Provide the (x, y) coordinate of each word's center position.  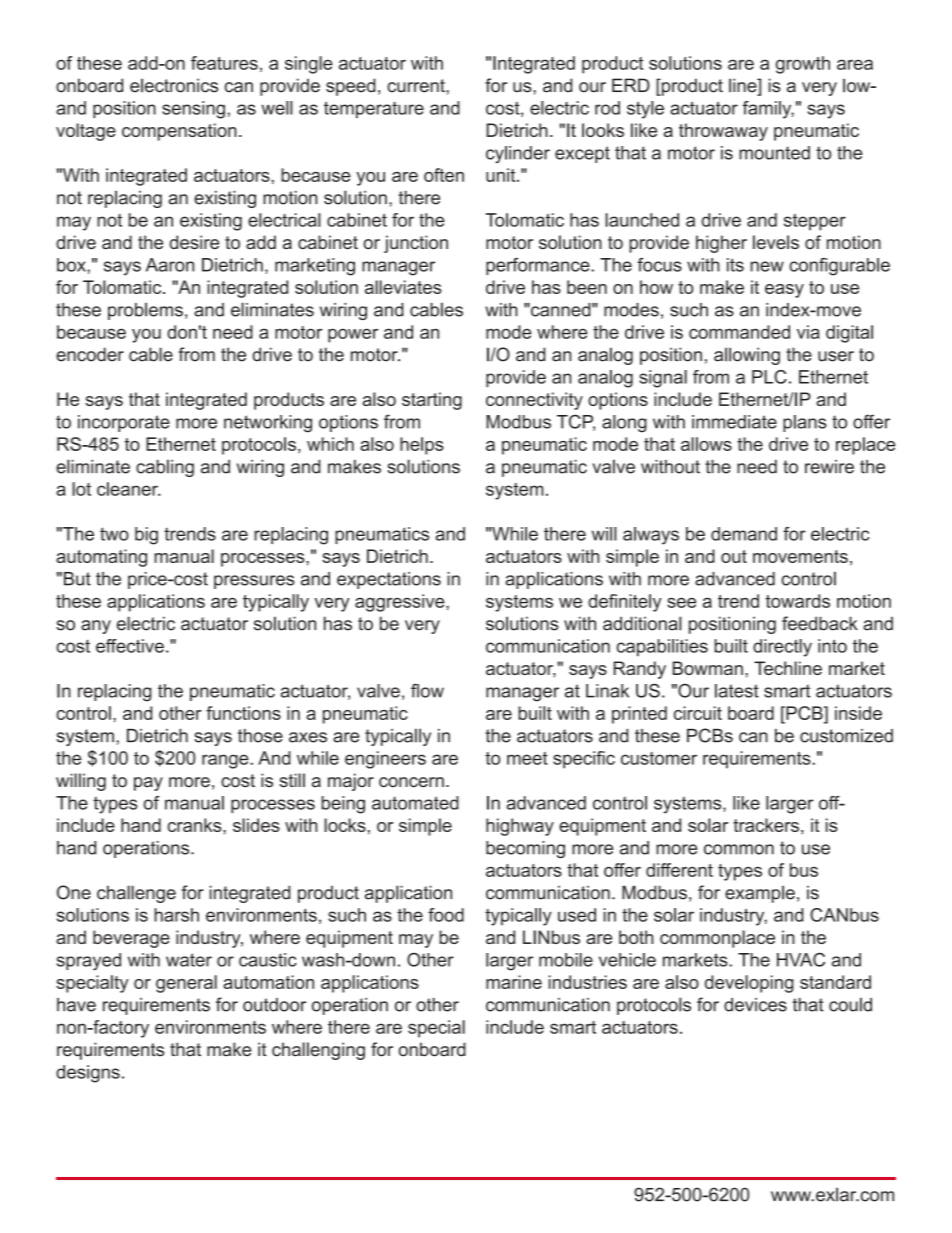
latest (737, 691)
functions (243, 713)
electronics (174, 85)
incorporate (124, 423)
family (768, 110)
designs (88, 1074)
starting (432, 401)
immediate (734, 422)
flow (427, 690)
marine (514, 982)
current (417, 86)
